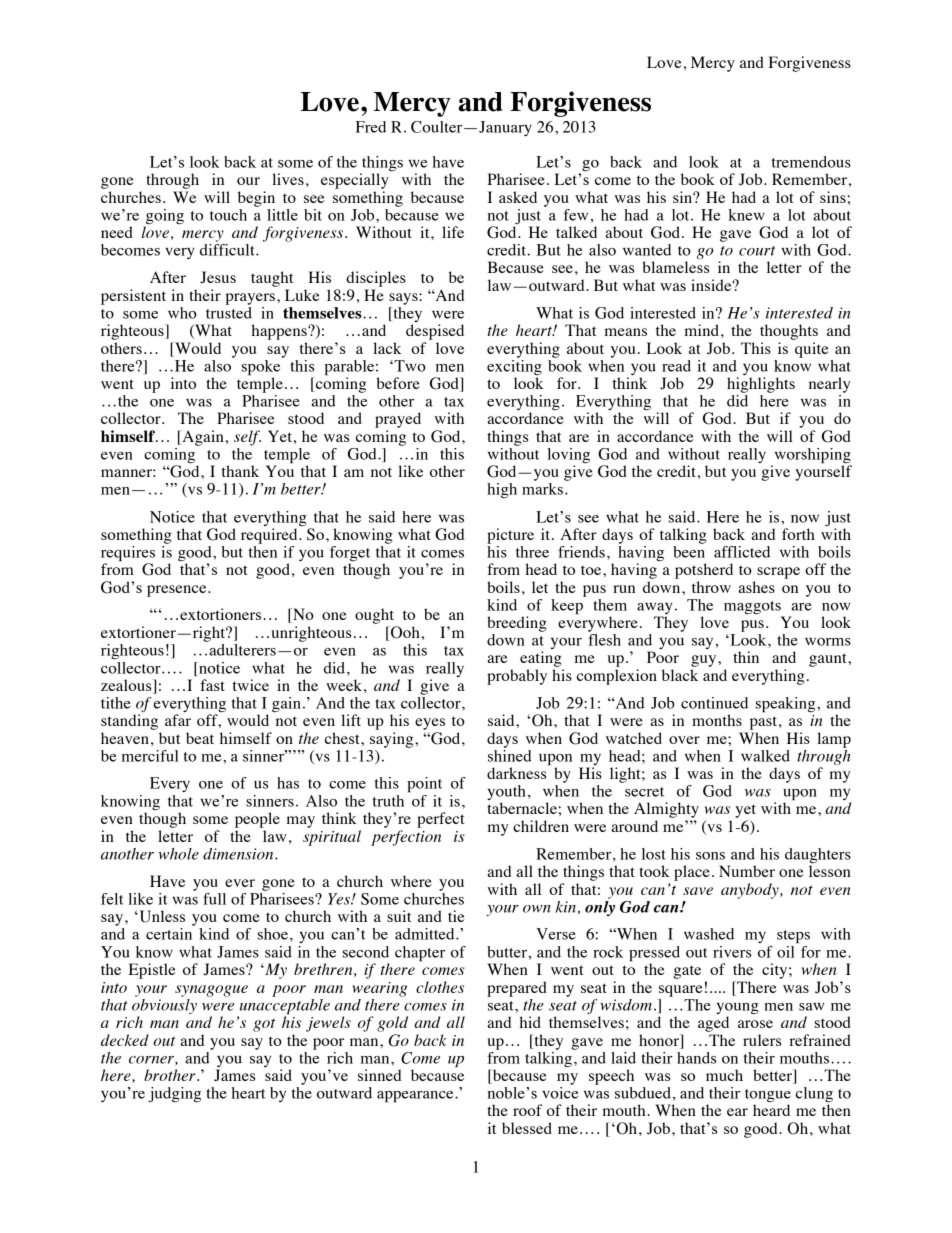 The image size is (952, 1233). What do you see at coordinates (753, 609) in the page?
I see `maggots` at bounding box center [753, 609].
